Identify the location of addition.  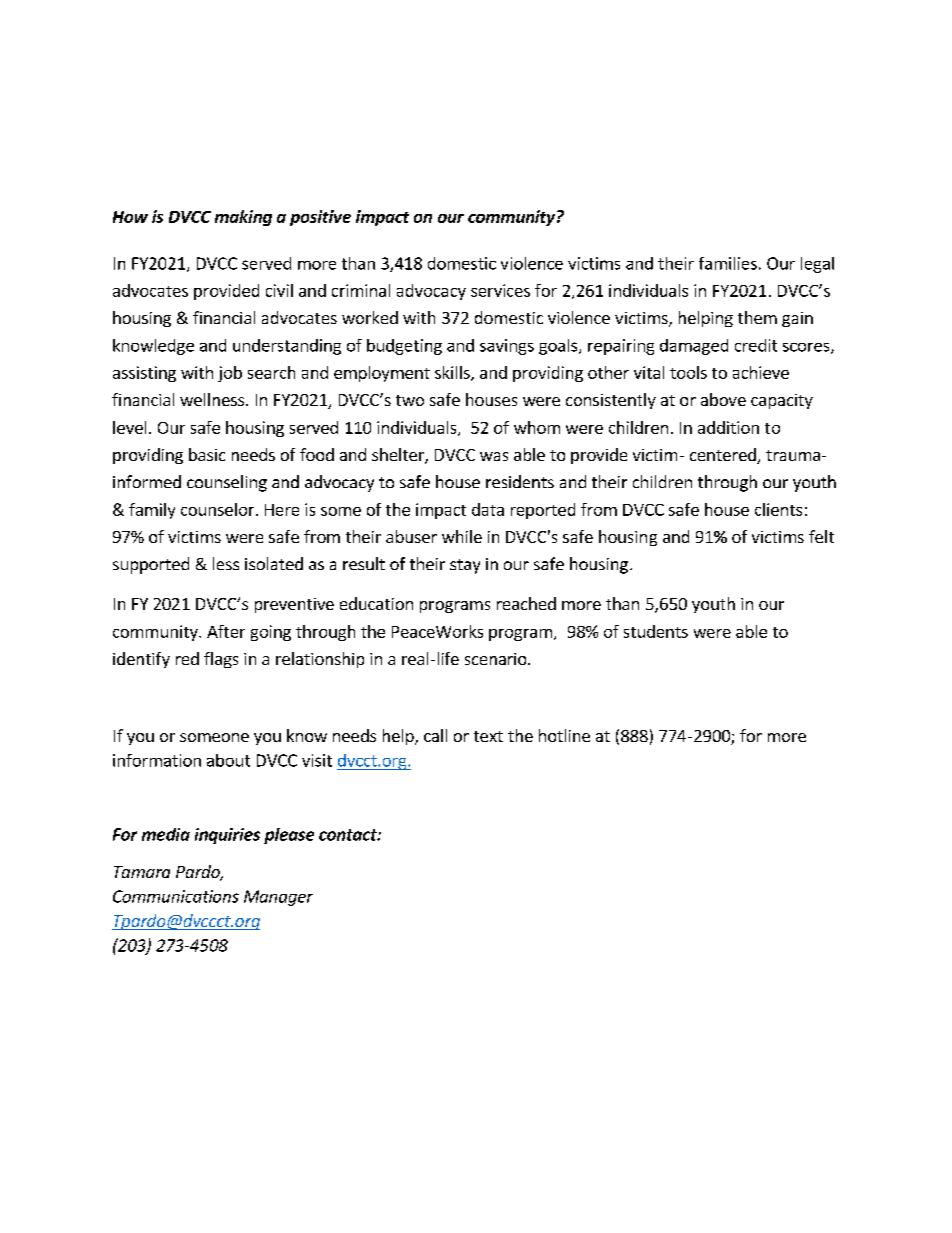
(728, 427).
